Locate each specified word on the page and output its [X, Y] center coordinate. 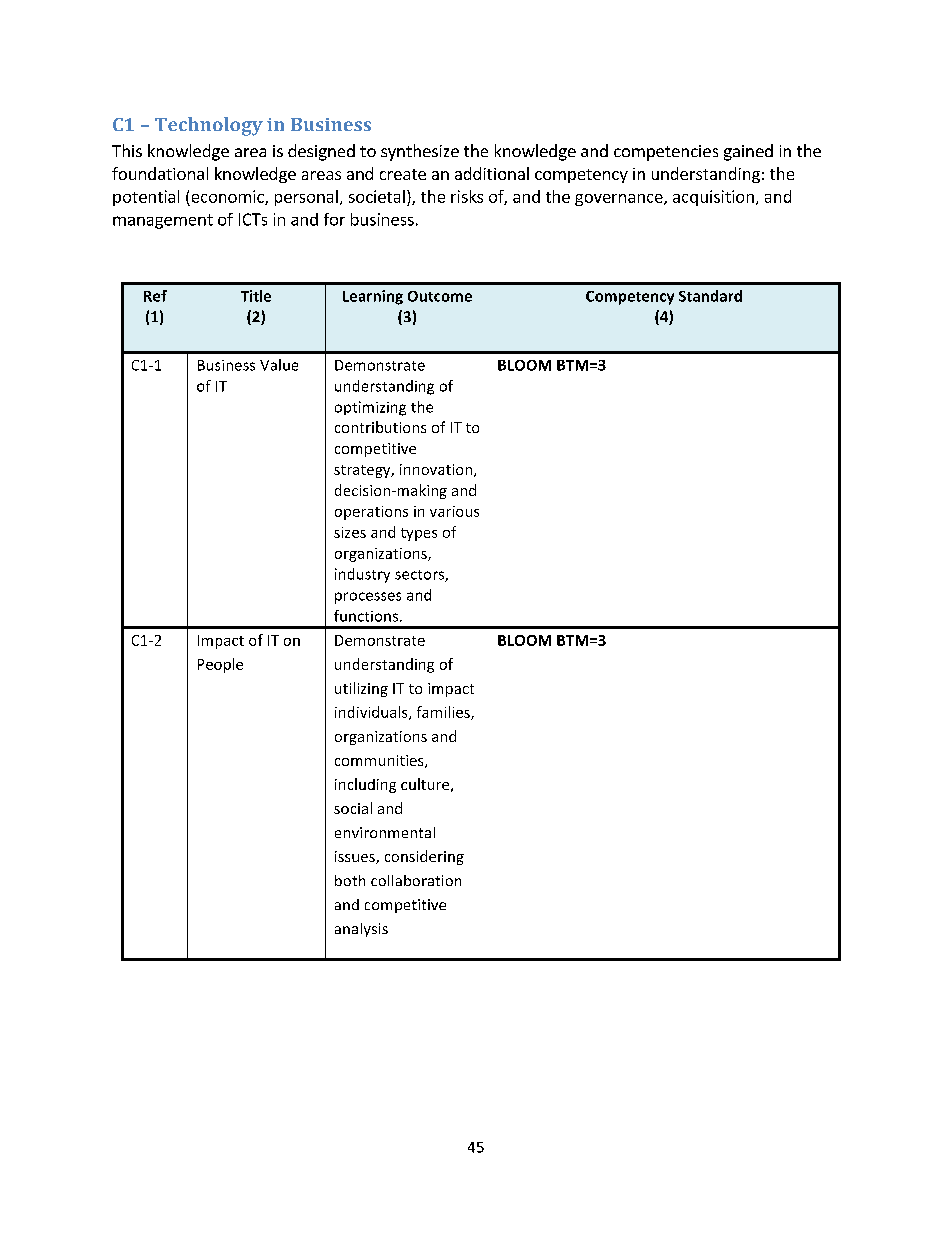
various [454, 511]
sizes [350, 532]
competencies [666, 153]
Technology [209, 126]
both [350, 880]
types [419, 534]
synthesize [420, 152]
